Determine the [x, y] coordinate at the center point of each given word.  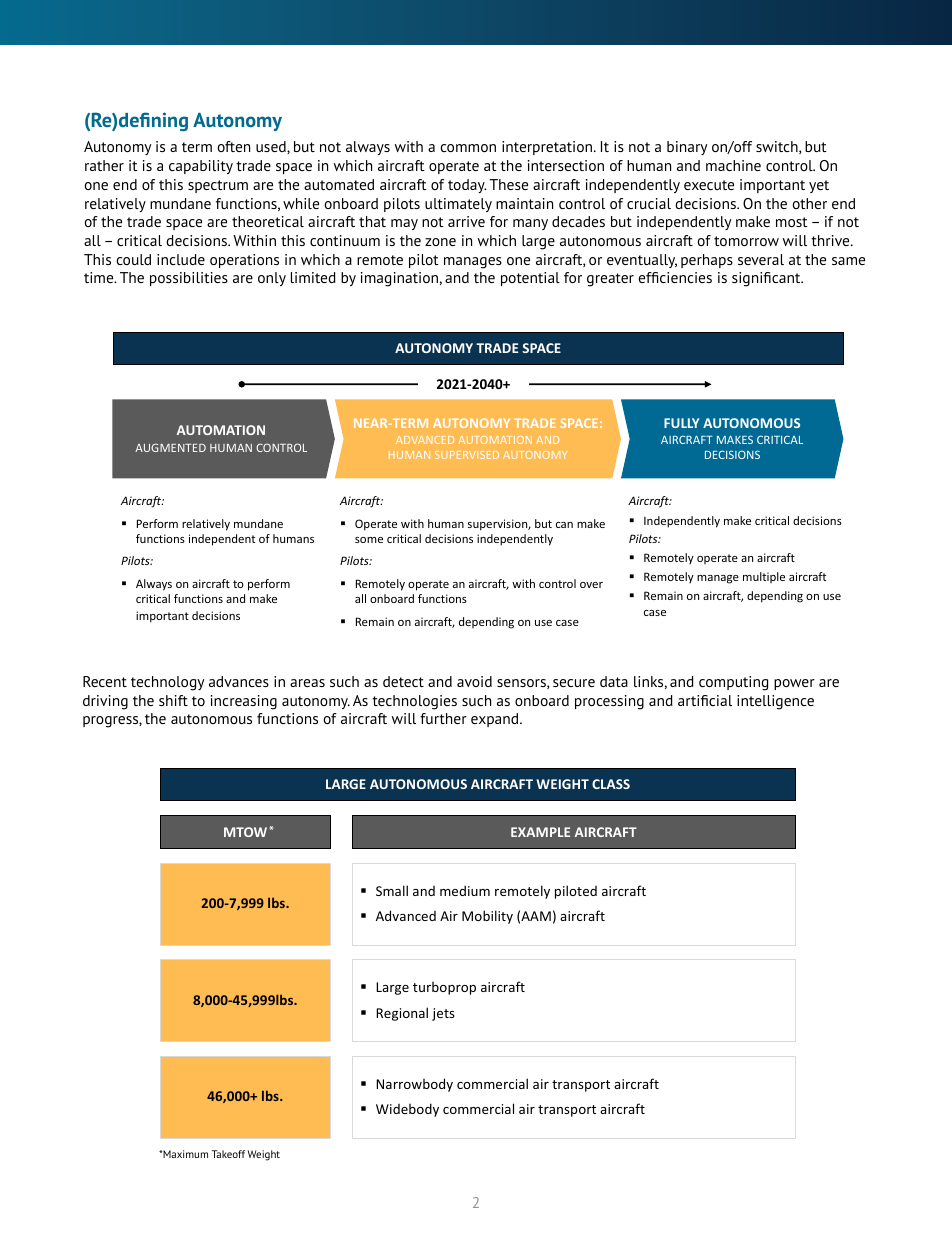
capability [201, 167]
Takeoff [228, 1154]
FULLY [681, 423]
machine [733, 165]
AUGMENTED [170, 447]
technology [167, 683]
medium [465, 890]
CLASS [611, 784]
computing [733, 683]
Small [392, 890]
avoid [474, 681]
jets [443, 1014]
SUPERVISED [467, 455]
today [467, 186]
